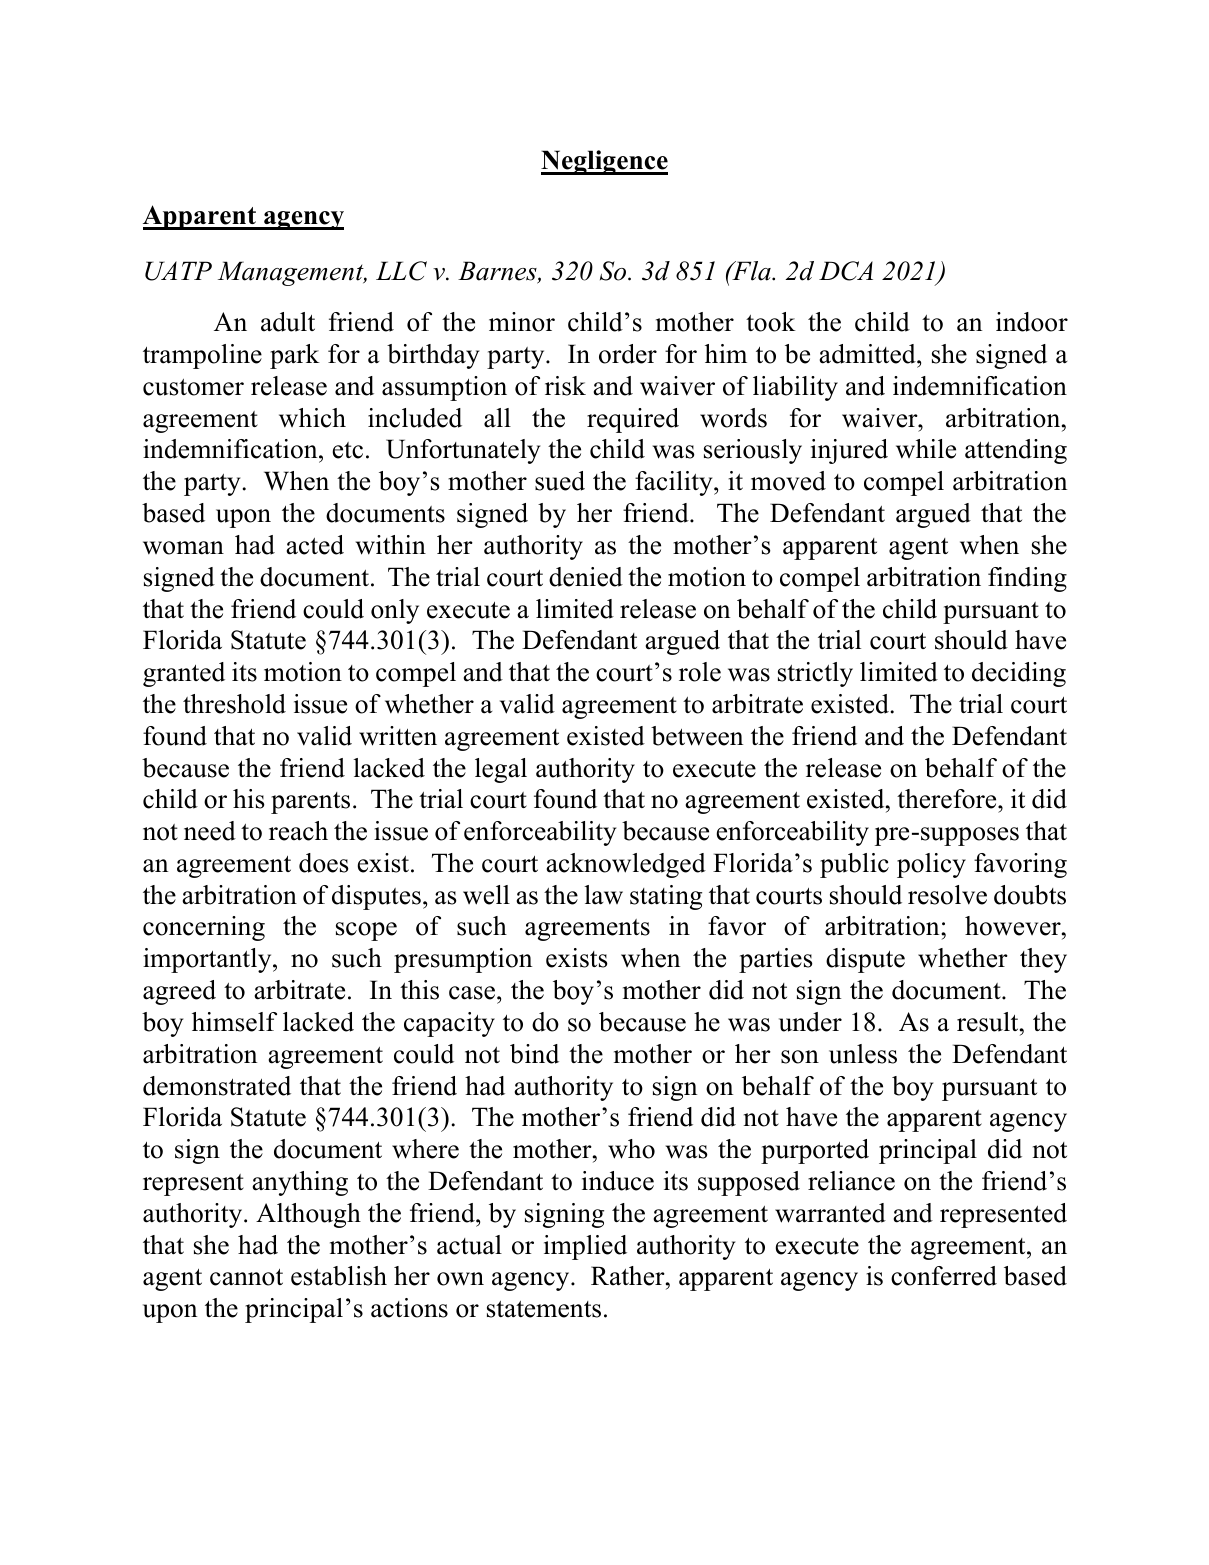 This image has height=1565, width=1209. Describe the element at coordinates (1019, 674) in the image. I see `deciding` at that location.
